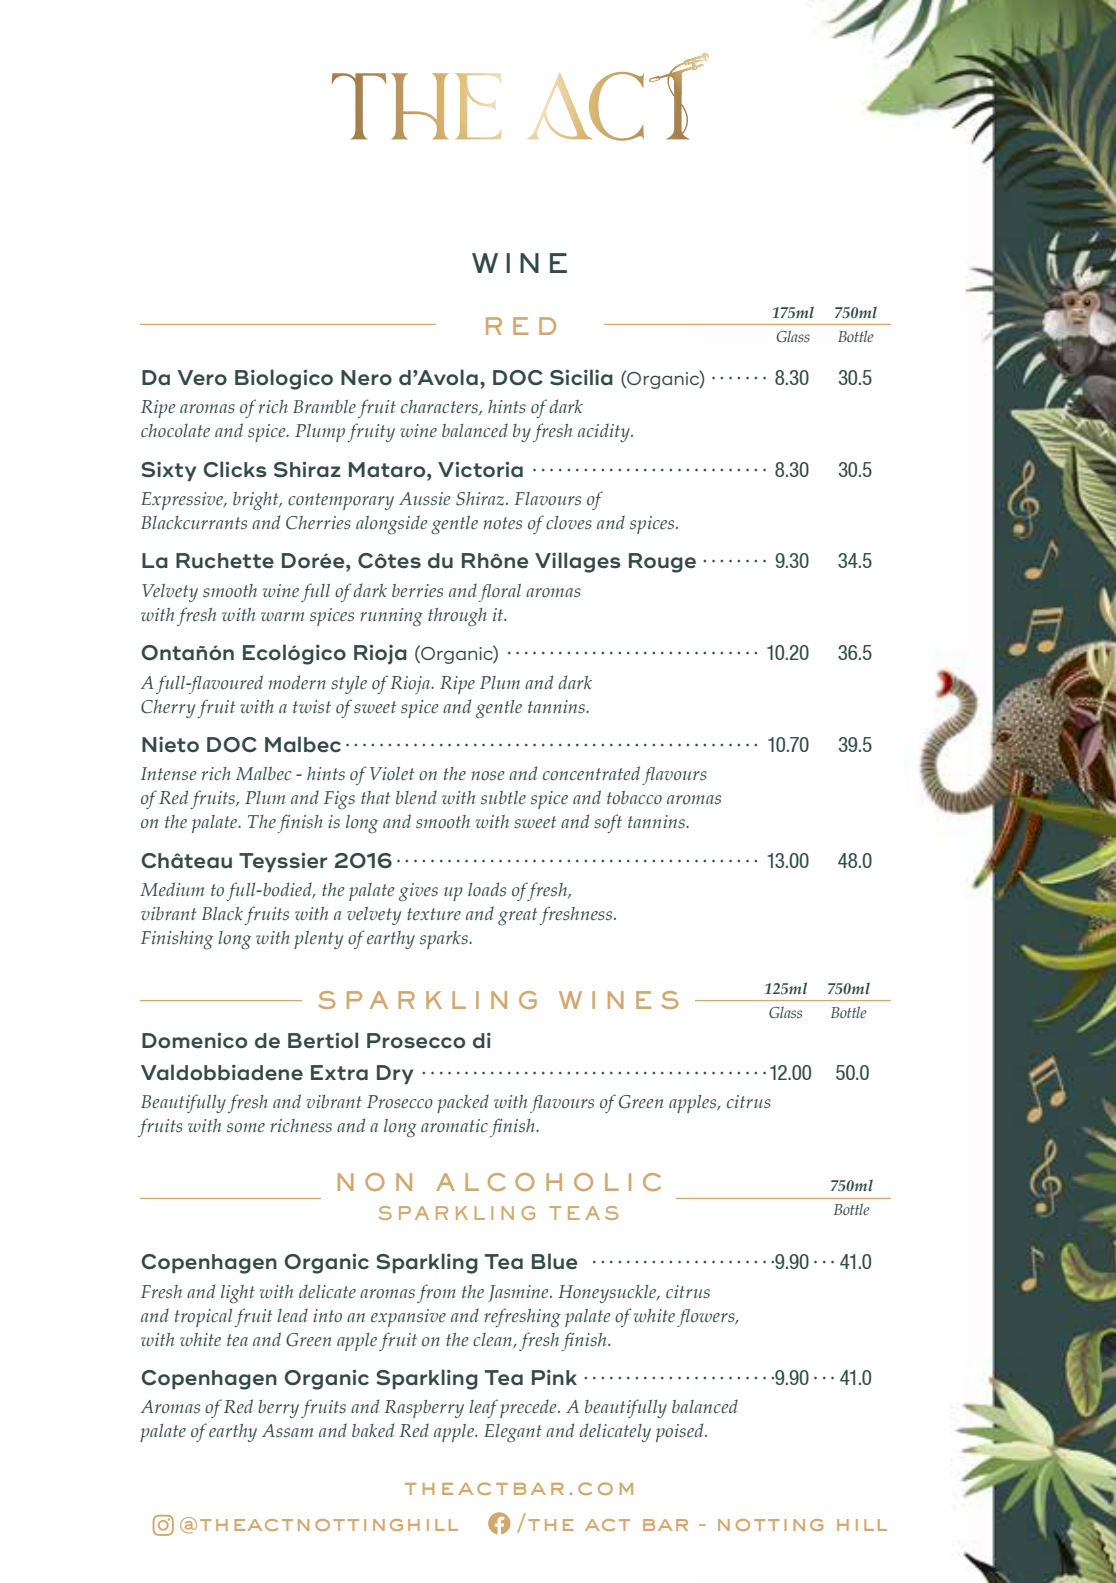 The width and height of the page is (1116, 1583). I want to click on Villages, so click(578, 562).
